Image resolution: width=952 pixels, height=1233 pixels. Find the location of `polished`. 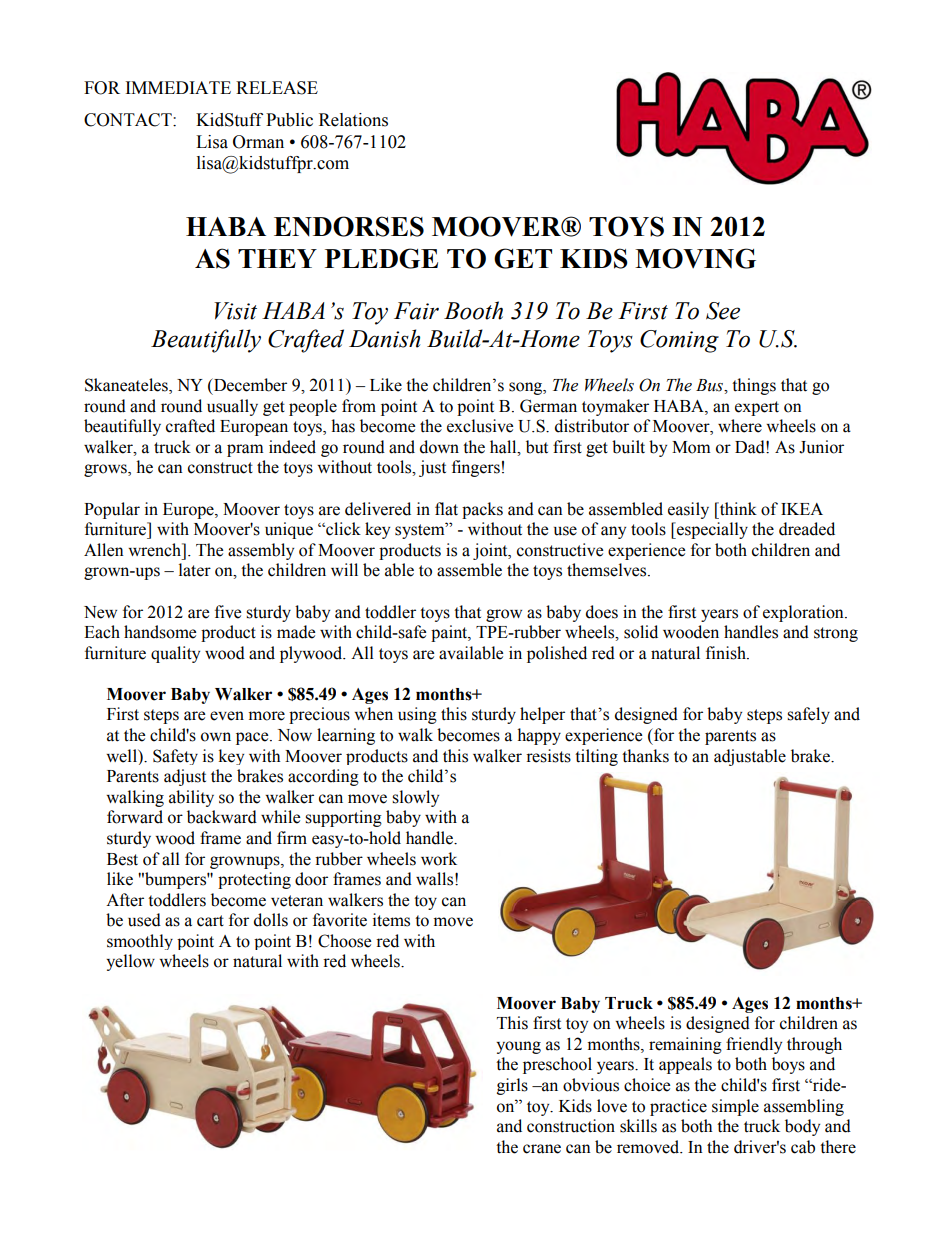

polished is located at coordinates (557, 654).
